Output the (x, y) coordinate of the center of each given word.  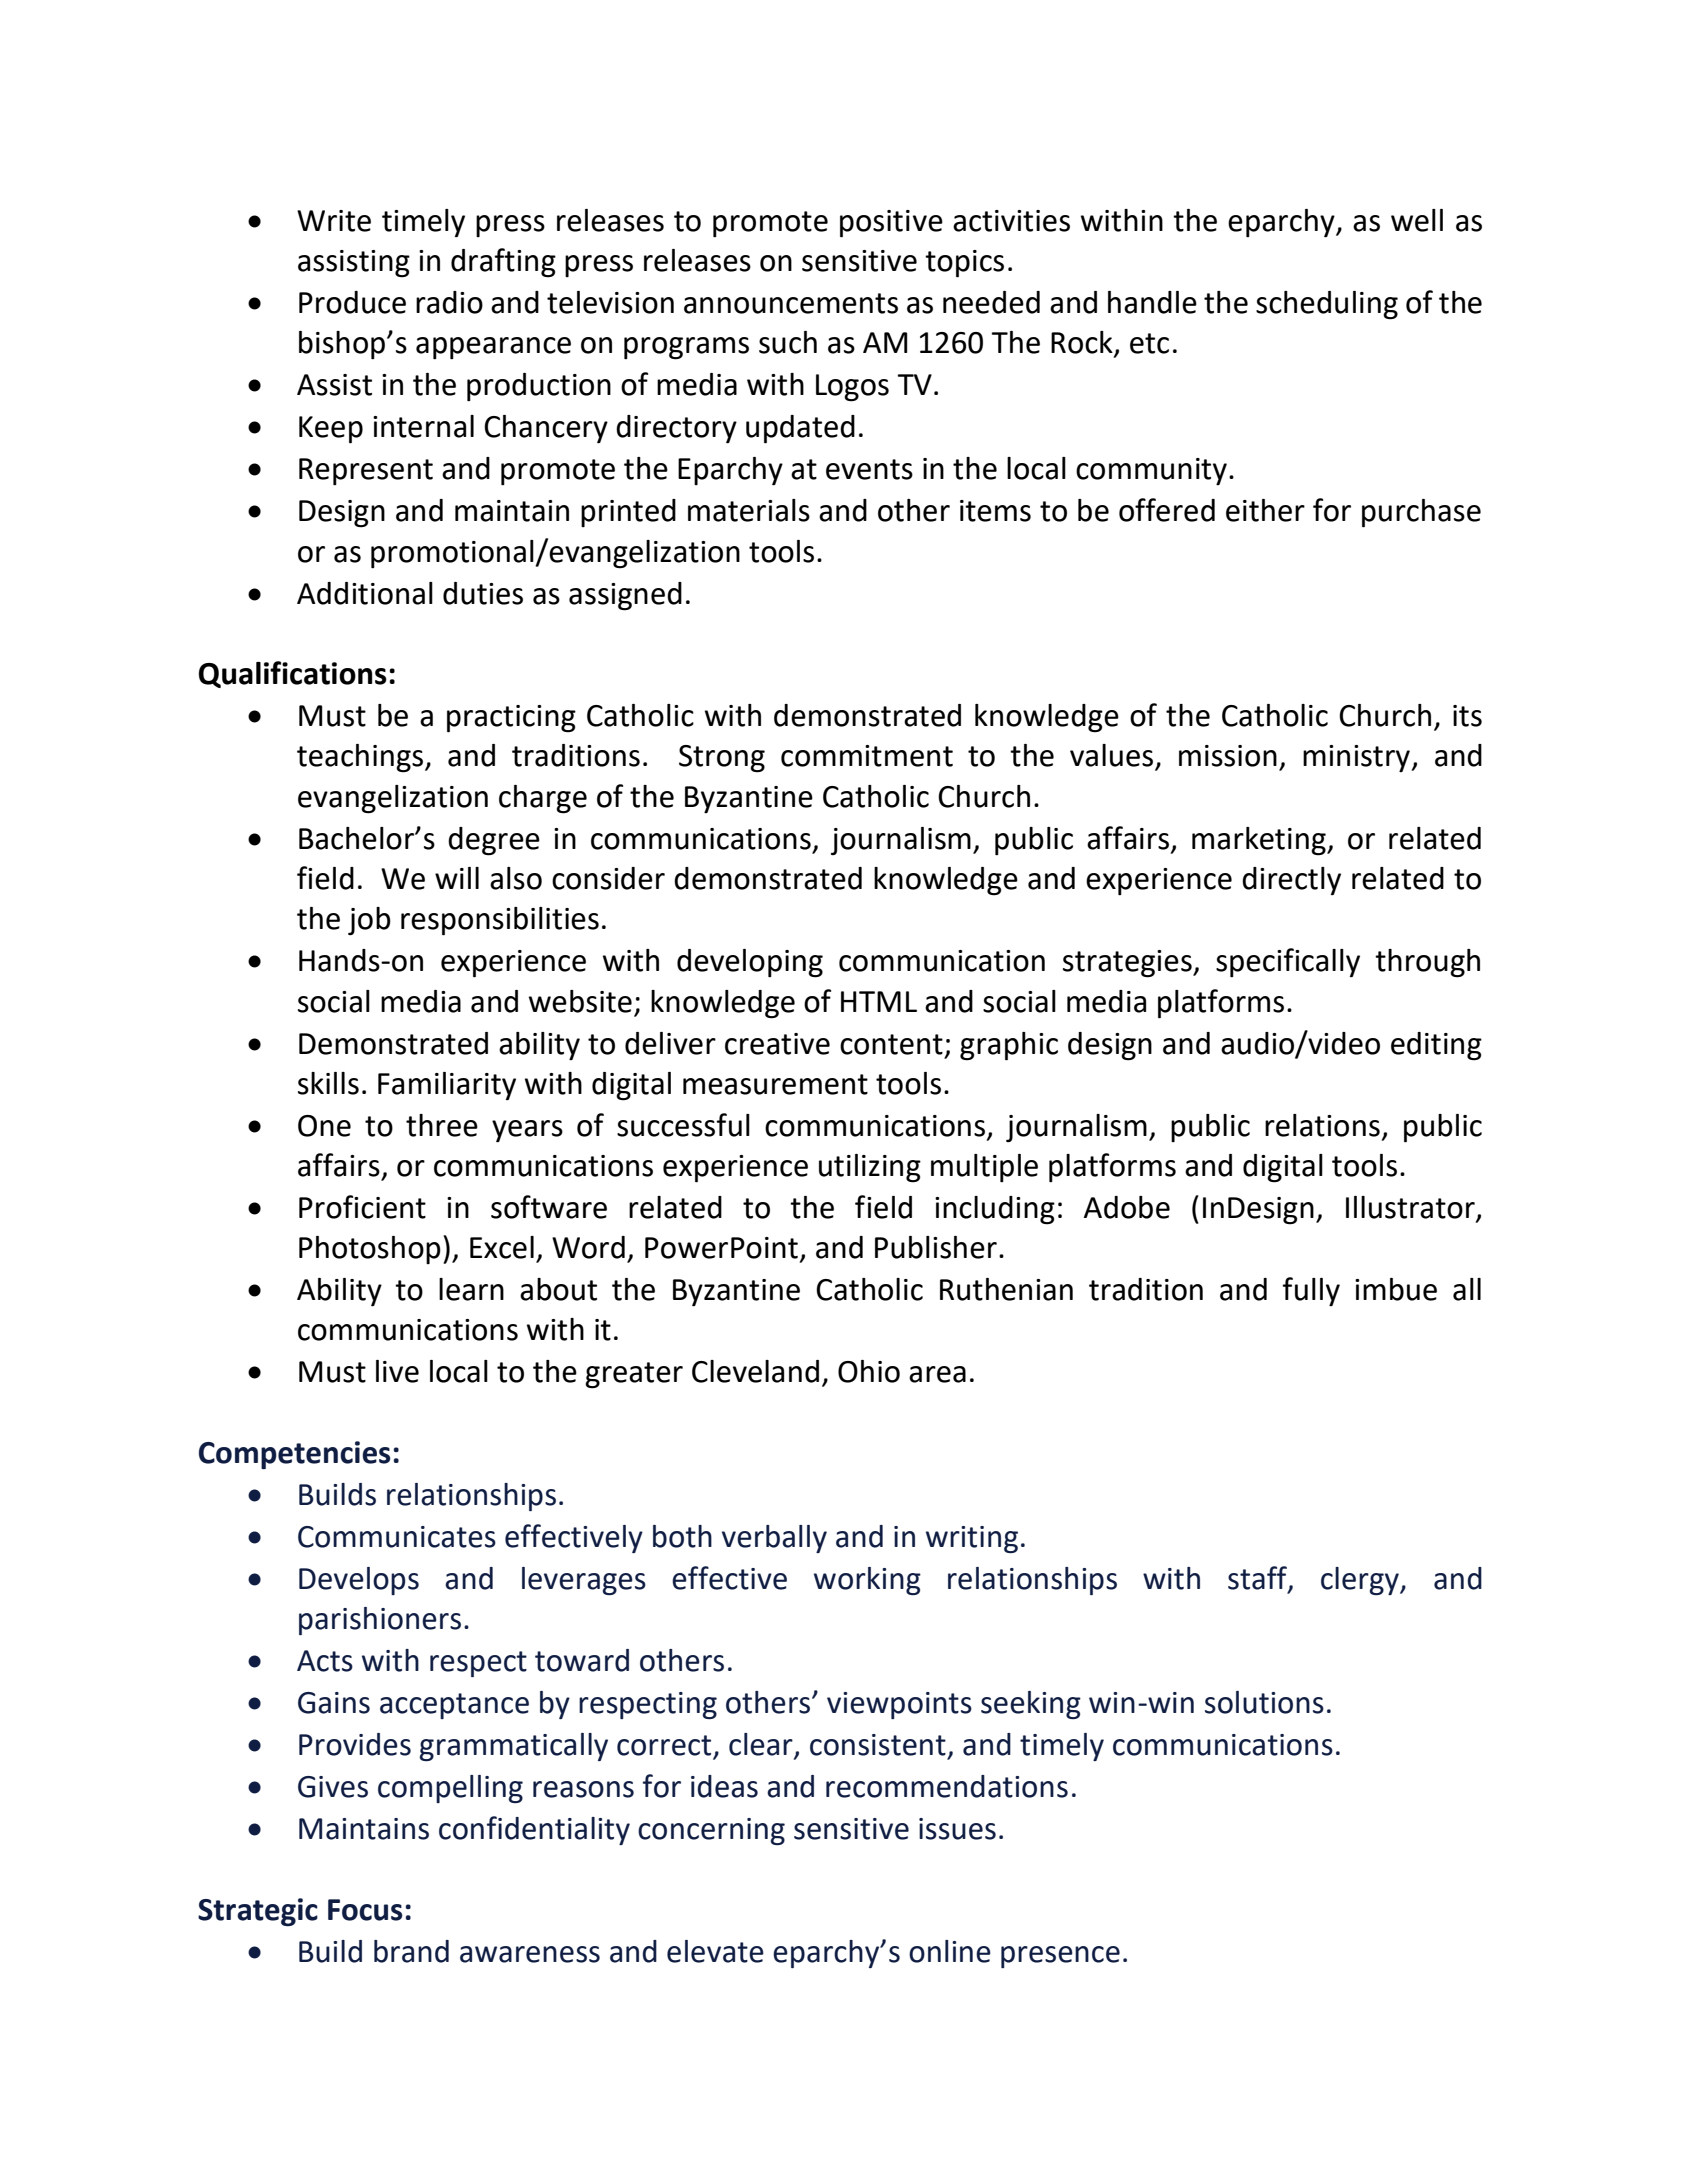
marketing (1260, 841)
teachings (361, 758)
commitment (867, 756)
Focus (365, 1910)
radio (449, 302)
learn (471, 1289)
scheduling (1327, 305)
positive (891, 224)
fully (1311, 1291)
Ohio (869, 1371)
